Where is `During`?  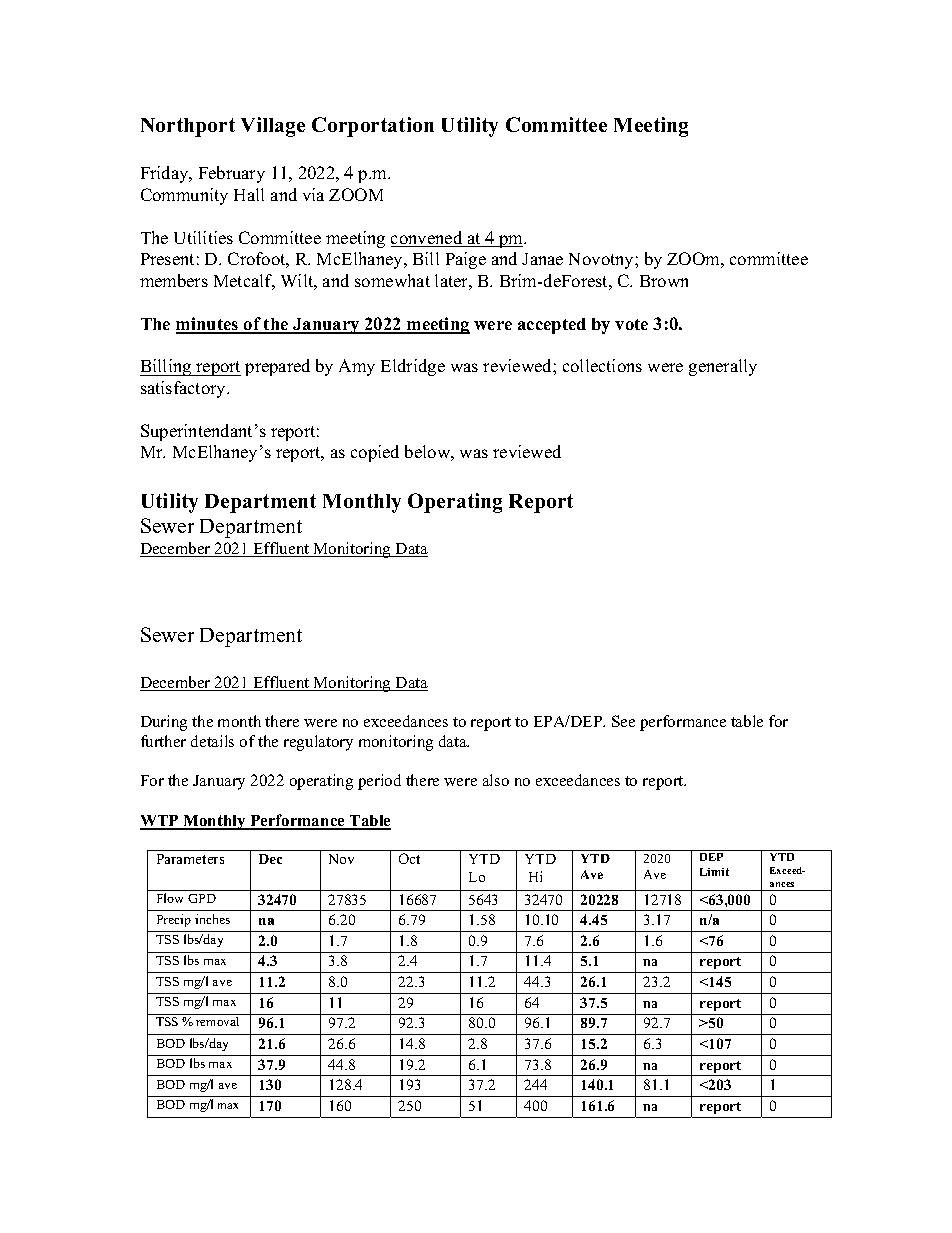
During is located at coordinates (164, 723).
